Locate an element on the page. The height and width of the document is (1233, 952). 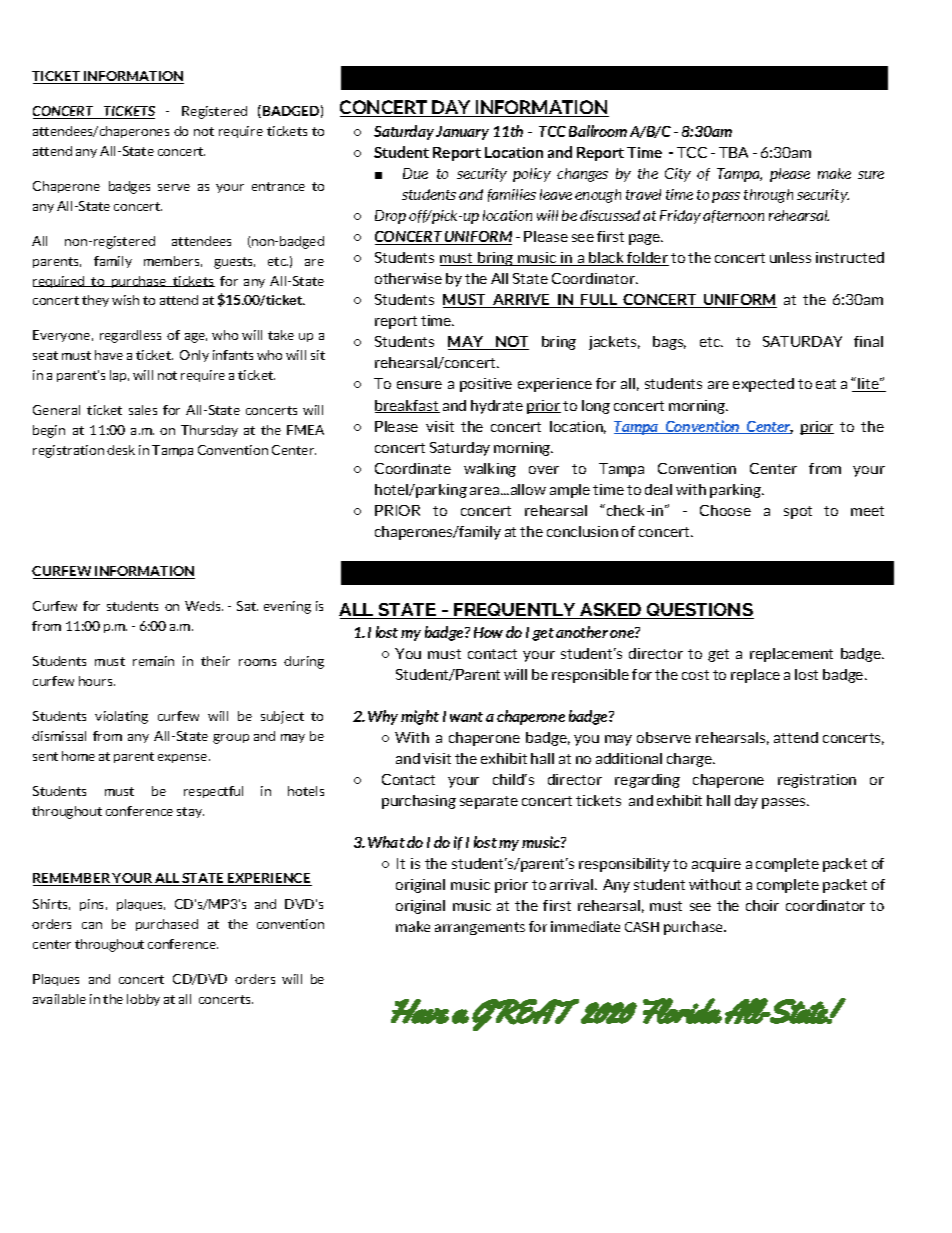
TBA is located at coordinates (733, 152).
